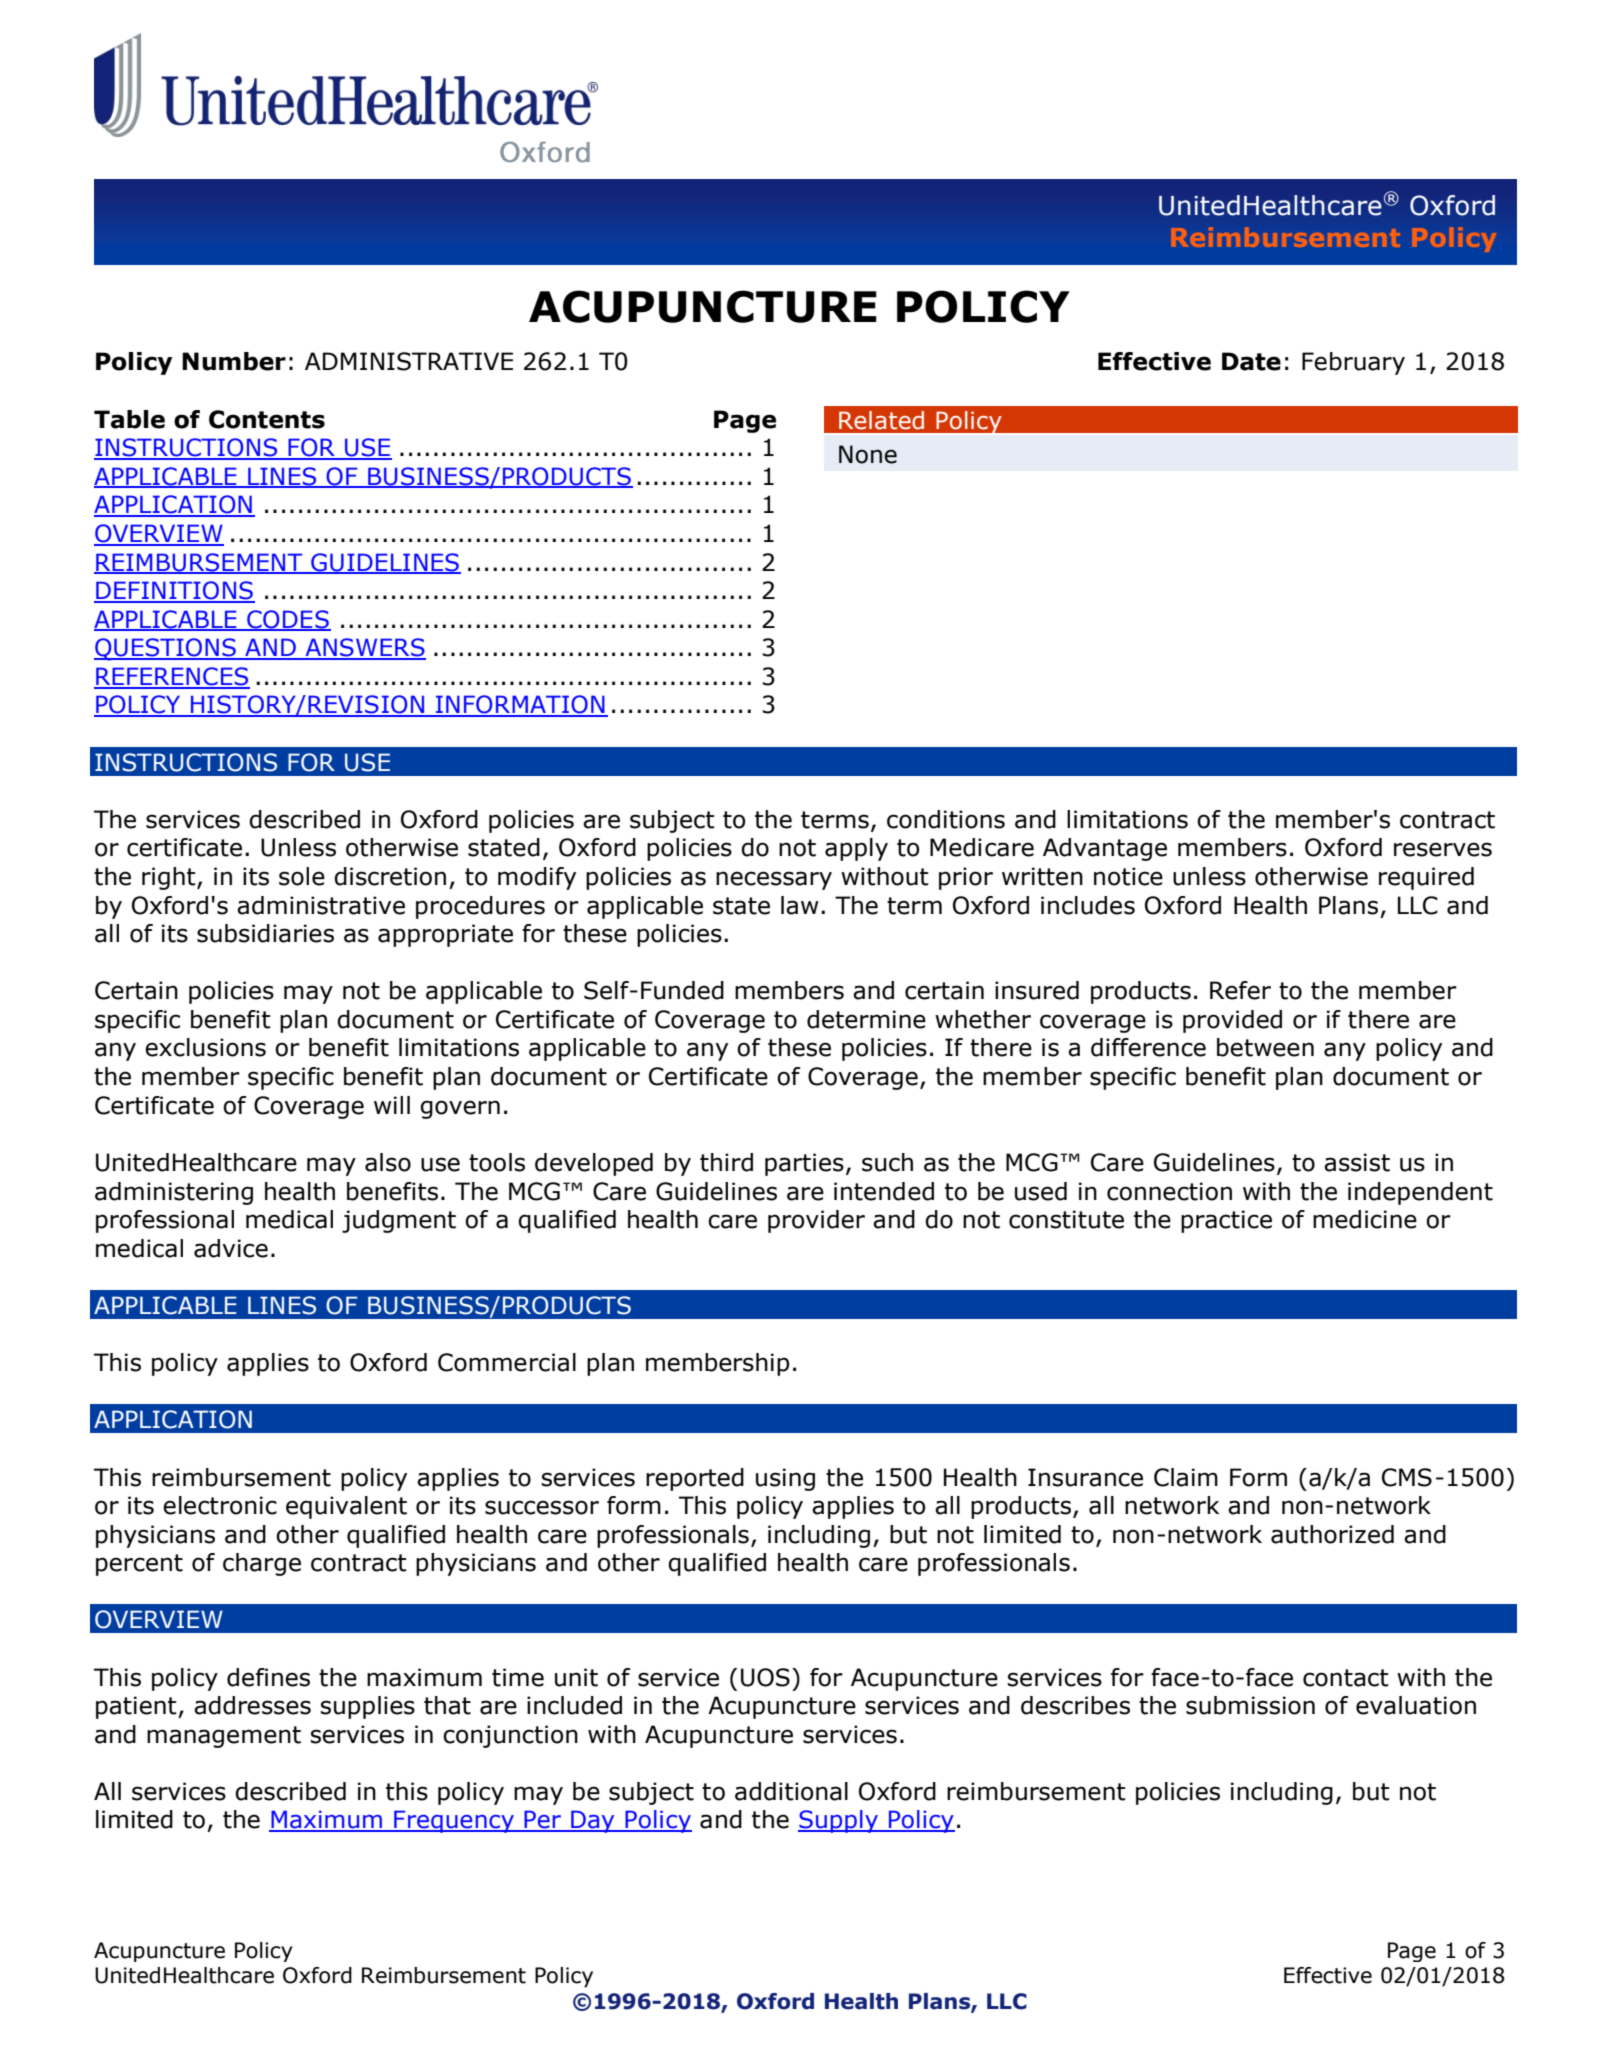 Image resolution: width=1599 pixels, height=2070 pixels. I want to click on will, so click(392, 1105).
